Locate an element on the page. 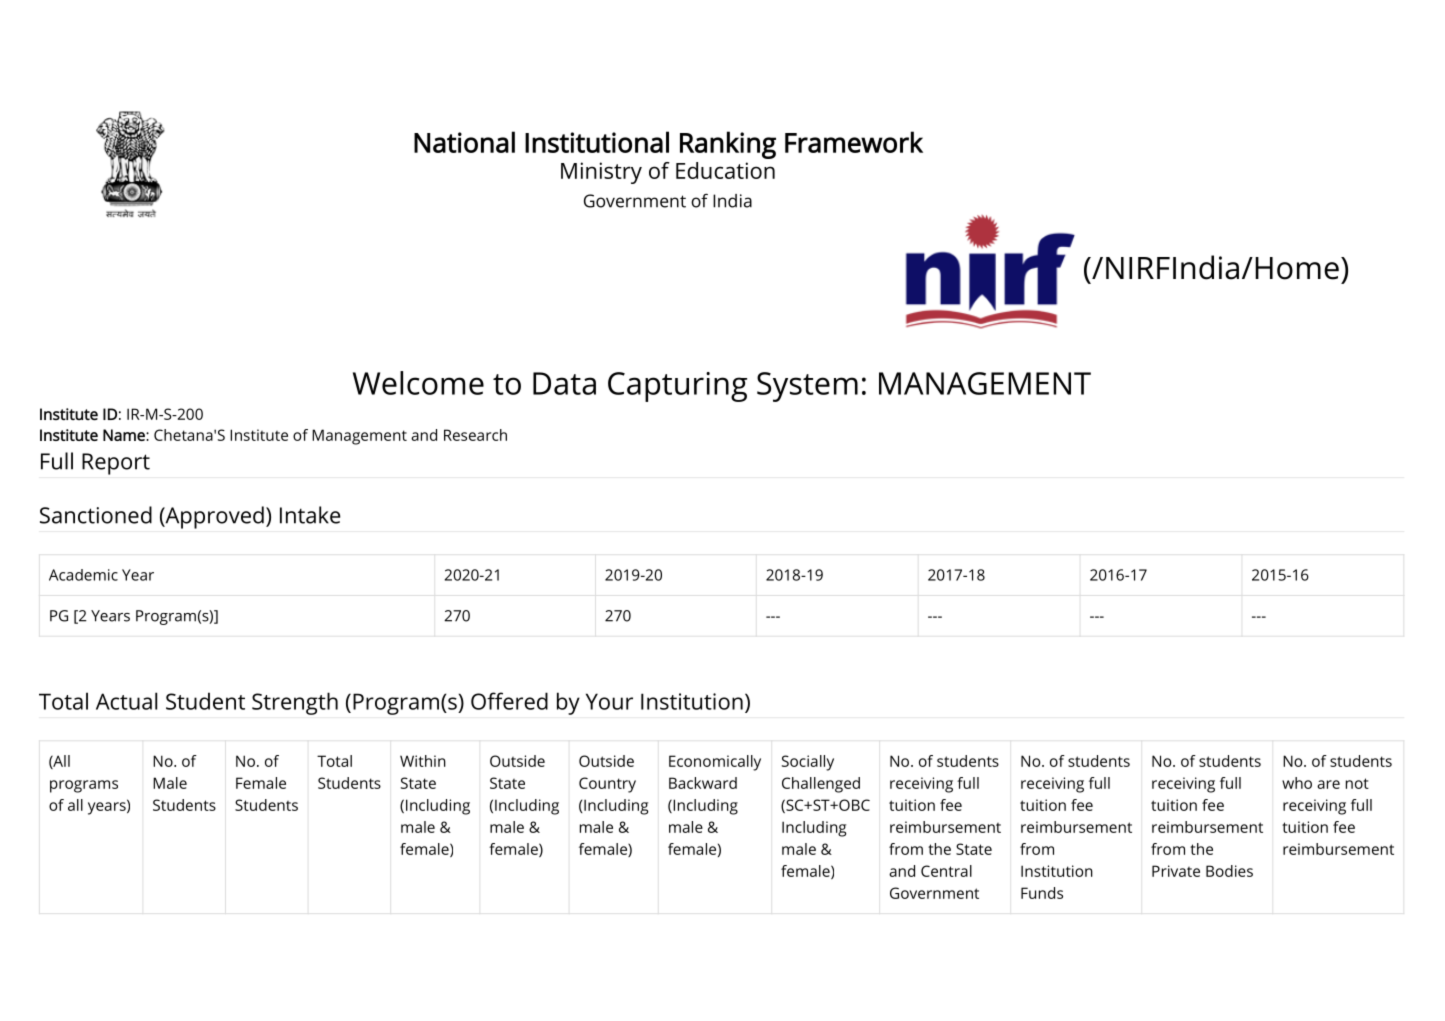 This document has width=1445, height=1021. Central is located at coordinates (946, 871).
